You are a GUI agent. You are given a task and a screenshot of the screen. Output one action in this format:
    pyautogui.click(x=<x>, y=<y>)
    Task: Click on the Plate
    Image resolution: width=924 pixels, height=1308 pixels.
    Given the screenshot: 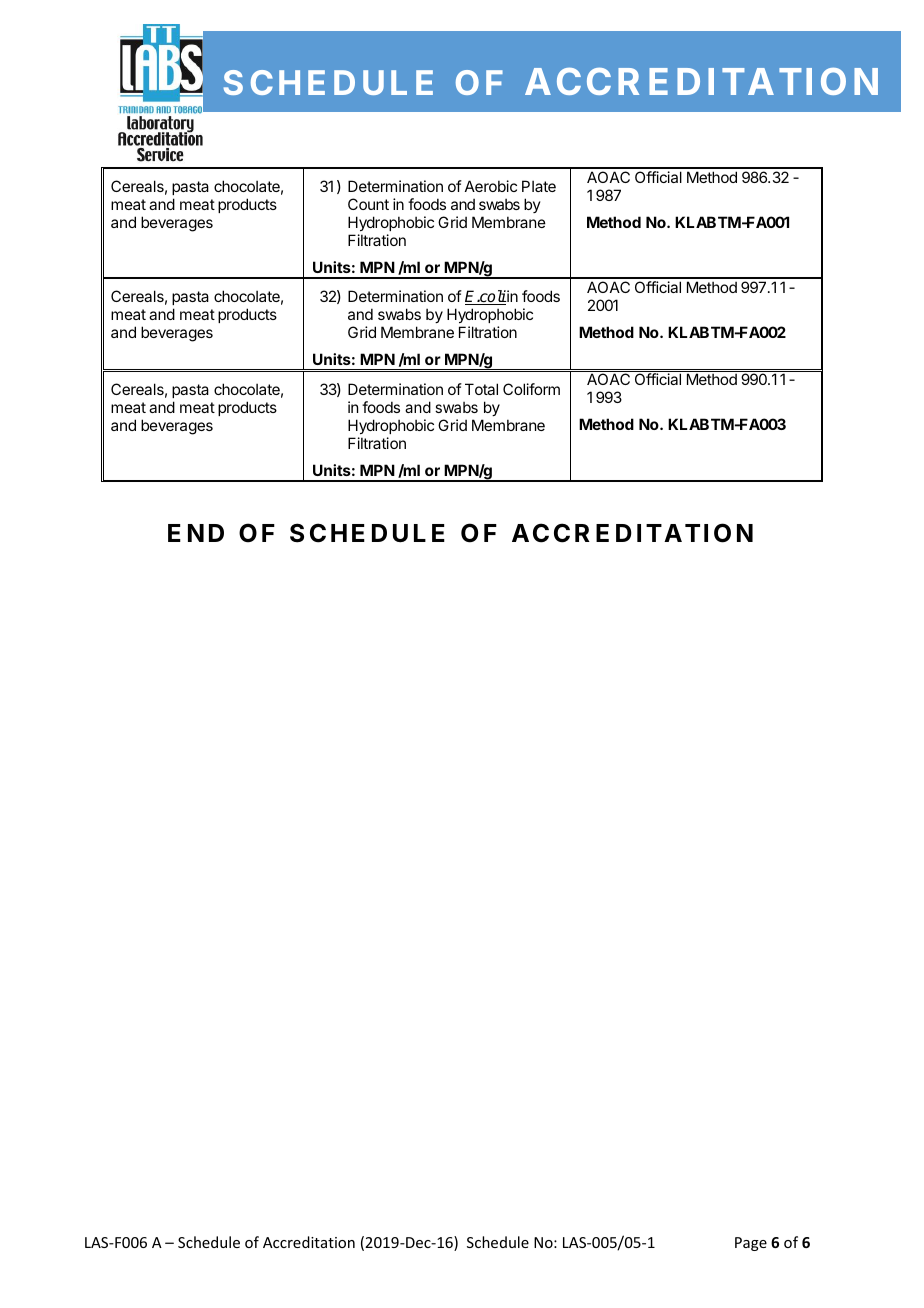 What is the action you would take?
    pyautogui.click(x=539, y=186)
